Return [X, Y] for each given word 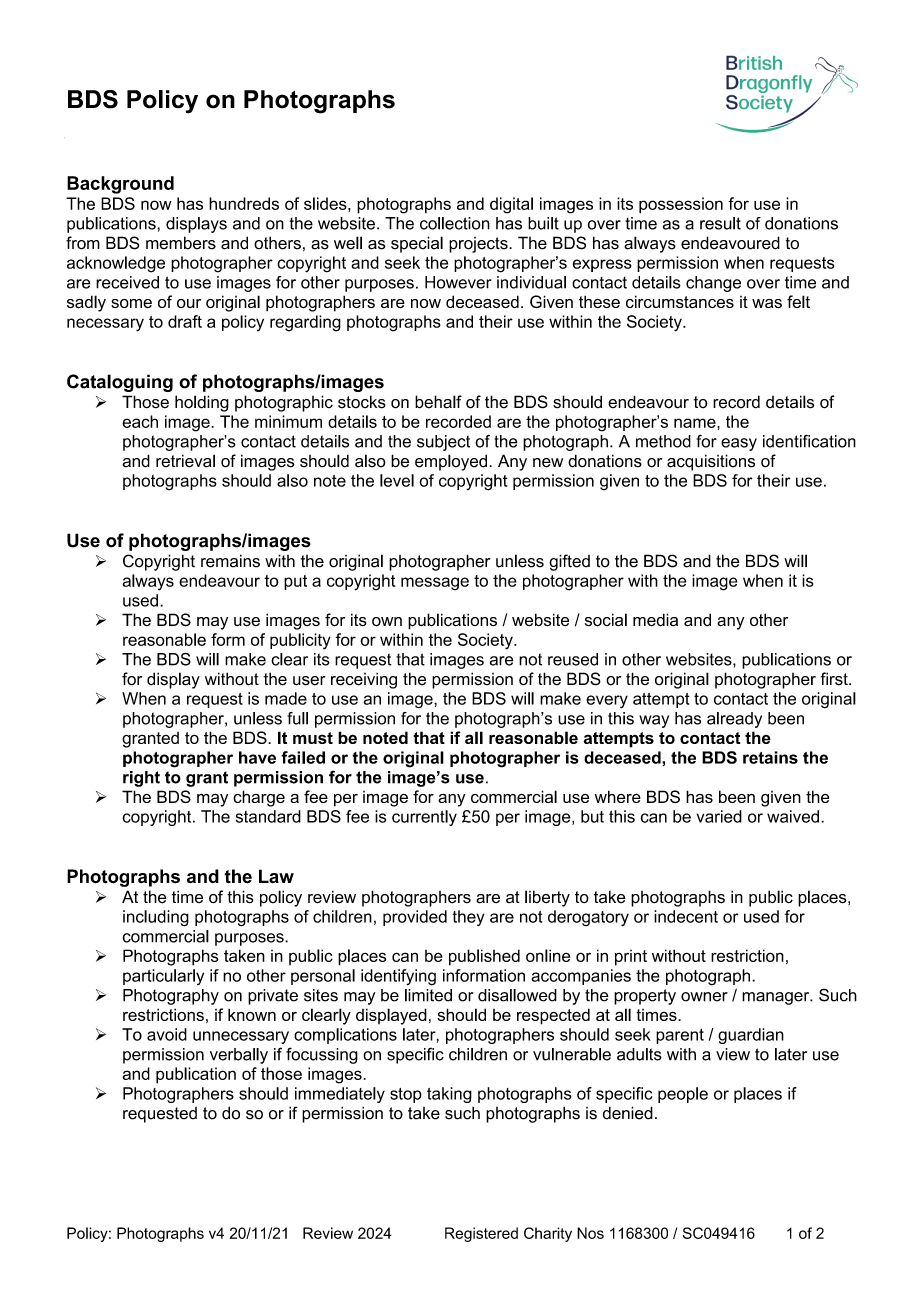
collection [455, 223]
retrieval [185, 461]
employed [451, 462]
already [734, 720]
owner [704, 997]
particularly [163, 977]
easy [739, 444]
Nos [590, 1233]
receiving [364, 680]
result [720, 223]
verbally [239, 1056]
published [484, 957]
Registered [481, 1234]
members [181, 243]
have [257, 757]
